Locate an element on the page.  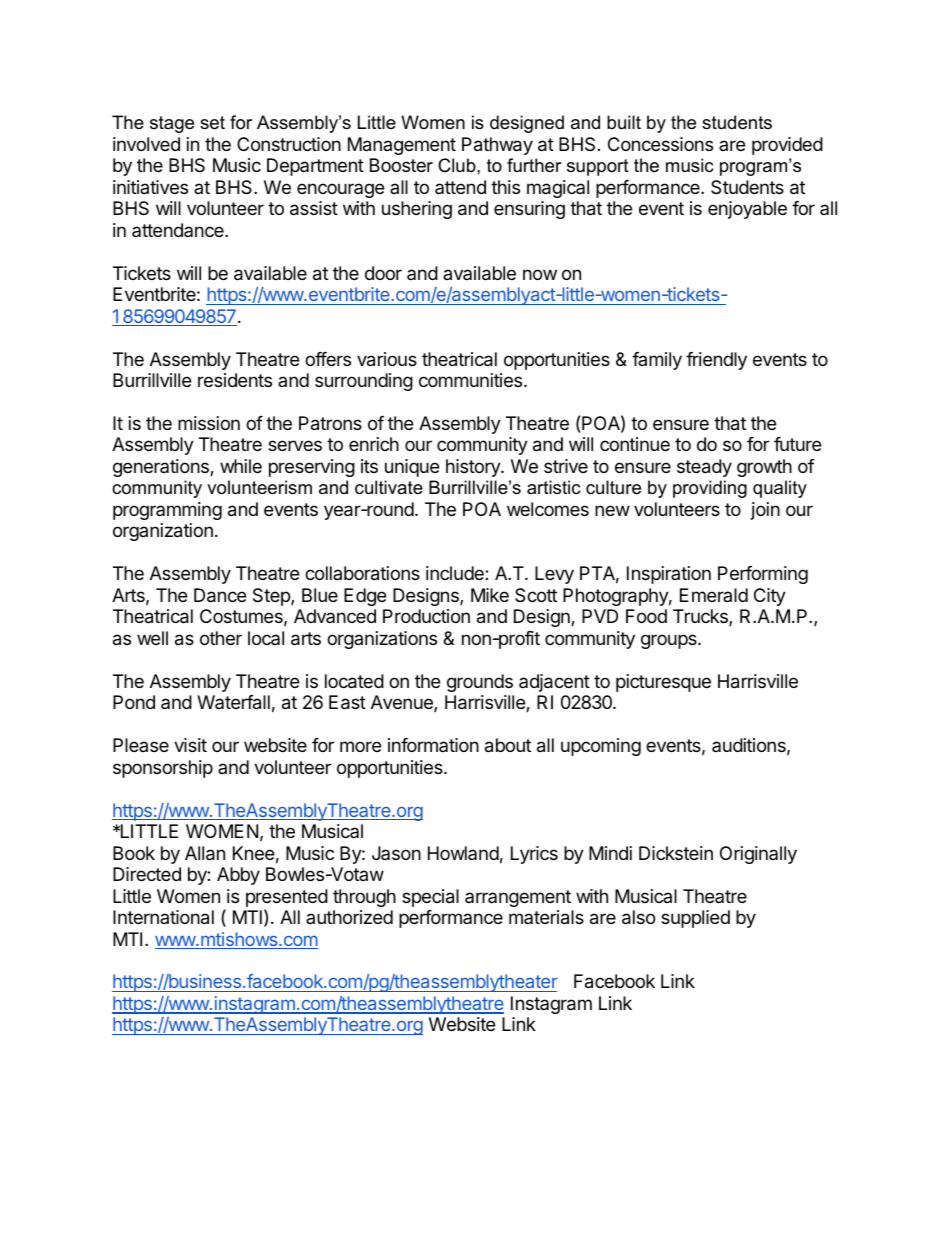
Concessions is located at coordinates (660, 144).
